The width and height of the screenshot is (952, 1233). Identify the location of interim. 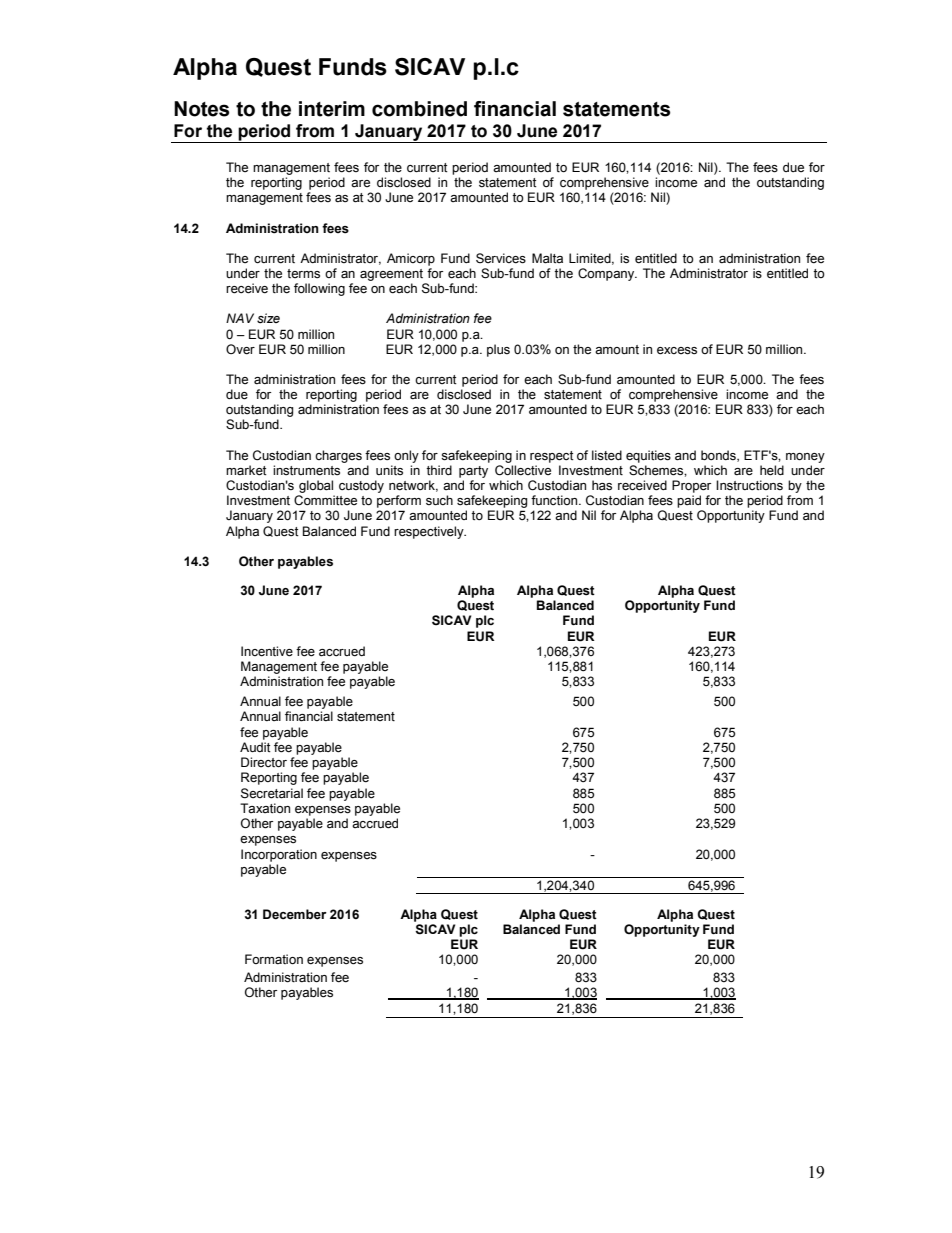
(332, 109).
